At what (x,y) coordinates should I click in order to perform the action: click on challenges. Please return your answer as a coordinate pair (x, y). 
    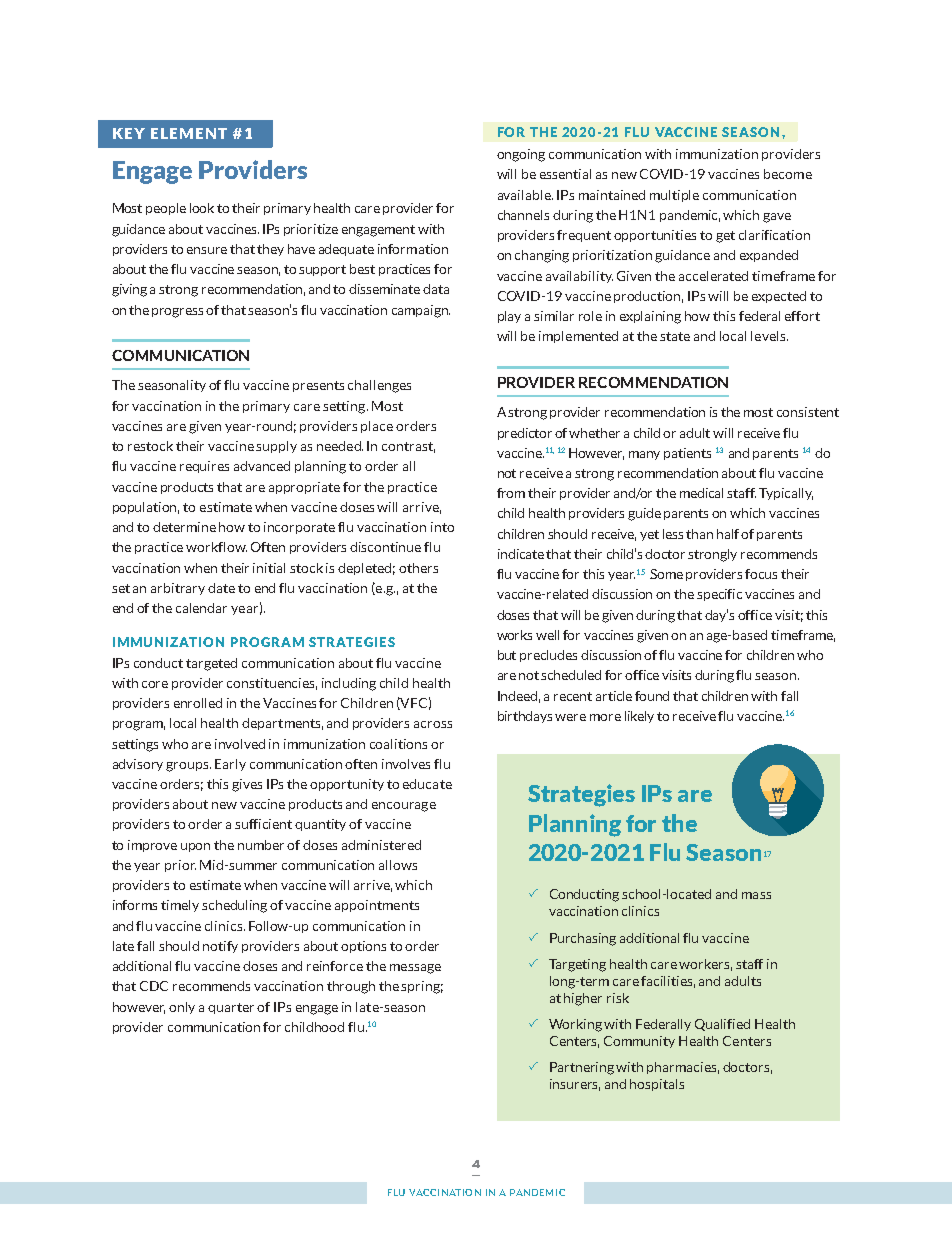
    Looking at the image, I should click on (379, 386).
